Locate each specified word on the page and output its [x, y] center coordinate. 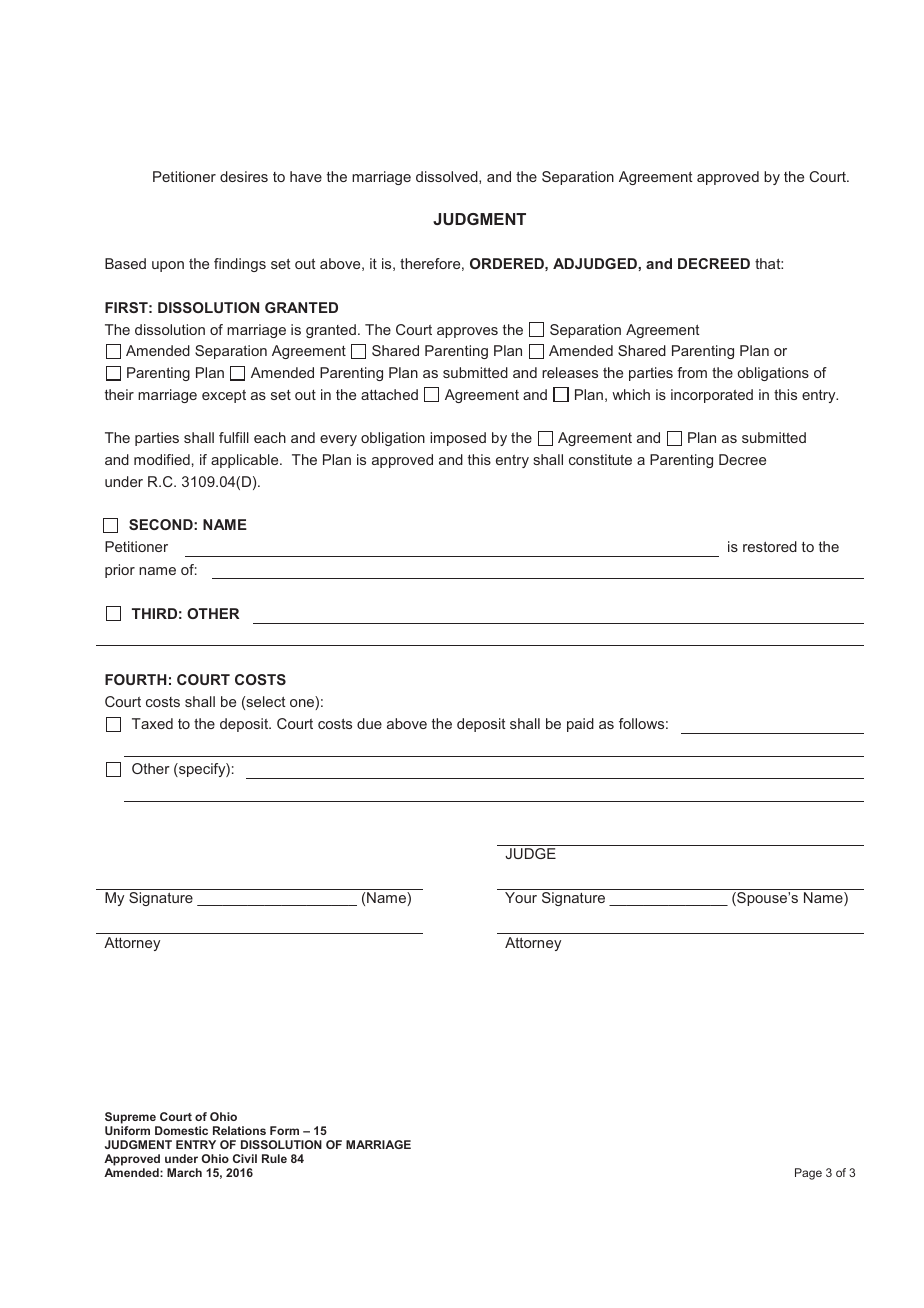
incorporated [712, 396]
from [692, 372]
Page [808, 1174]
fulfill [234, 437]
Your [521, 897]
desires [244, 176]
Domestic [181, 1130]
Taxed [152, 723]
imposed [458, 439]
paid [580, 725]
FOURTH [135, 679]
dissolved [448, 177]
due [369, 723]
